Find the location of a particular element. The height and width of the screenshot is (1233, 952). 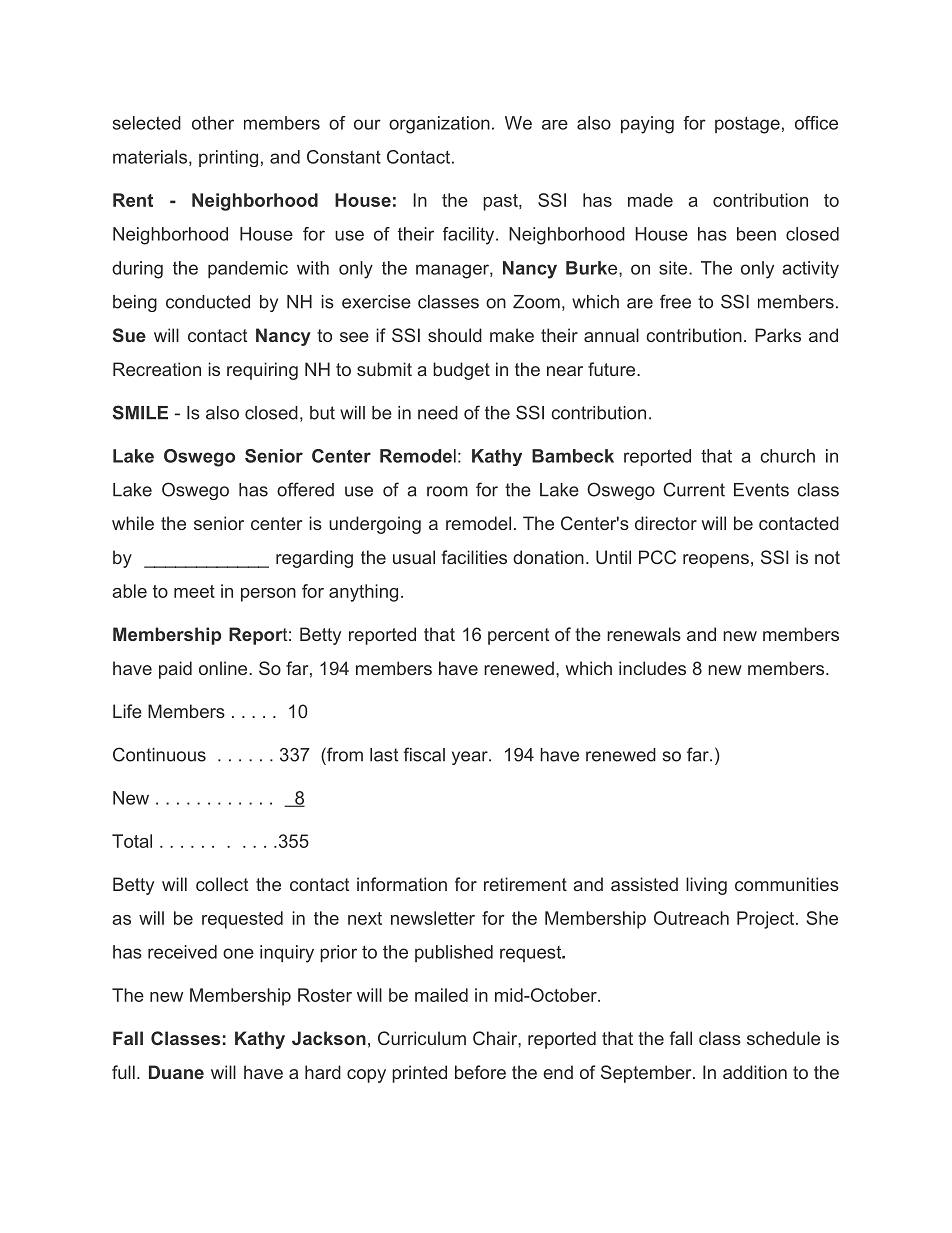

Total is located at coordinates (132, 841).
